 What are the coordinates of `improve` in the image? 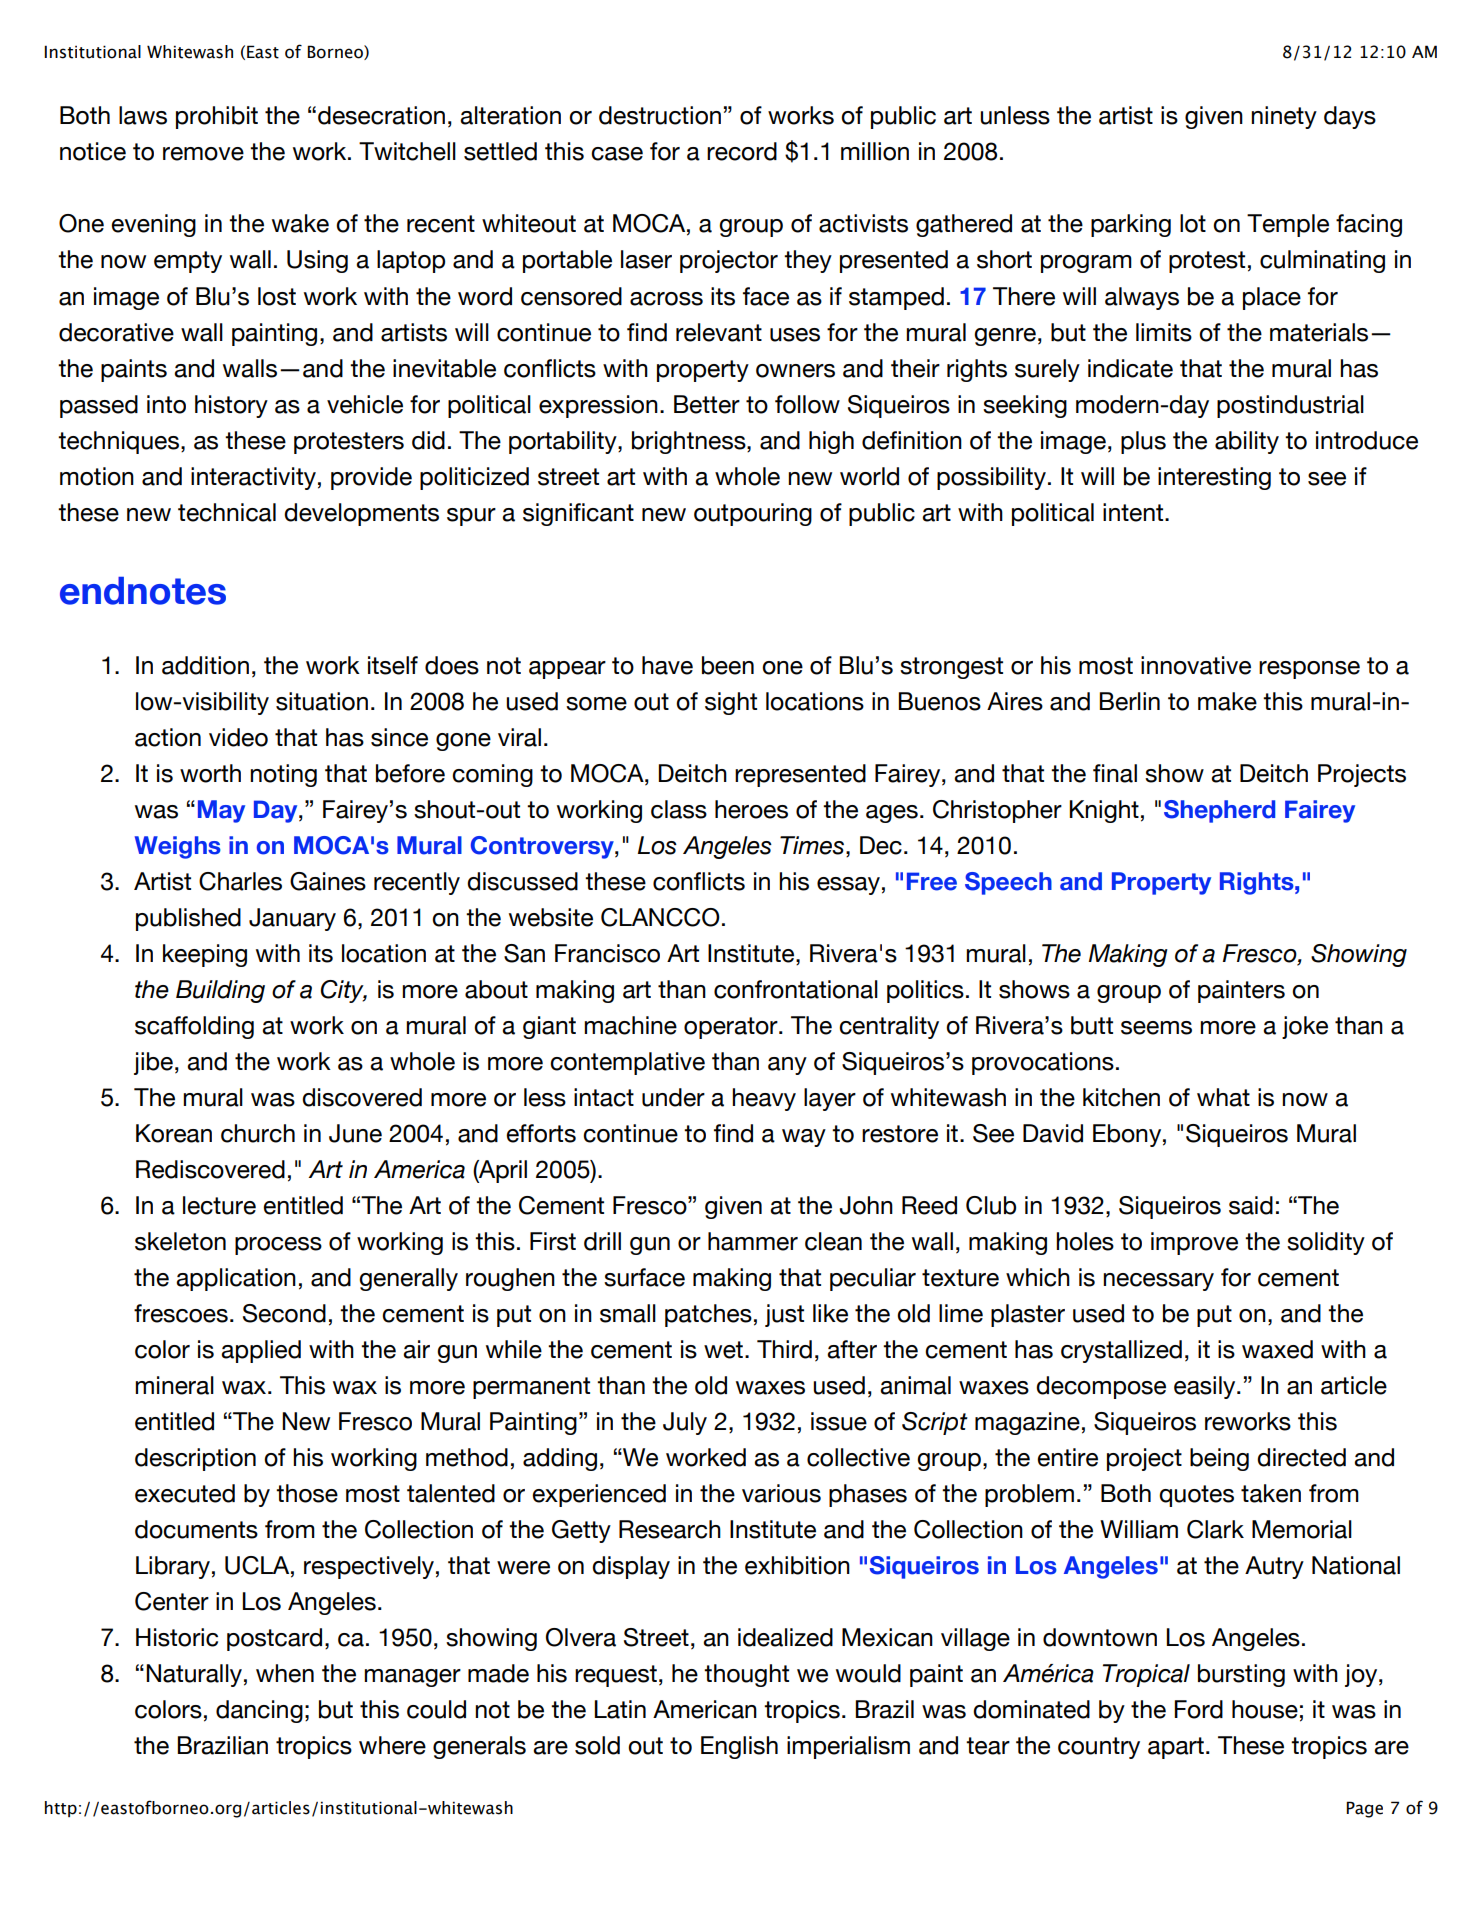 It's located at (1194, 1243).
